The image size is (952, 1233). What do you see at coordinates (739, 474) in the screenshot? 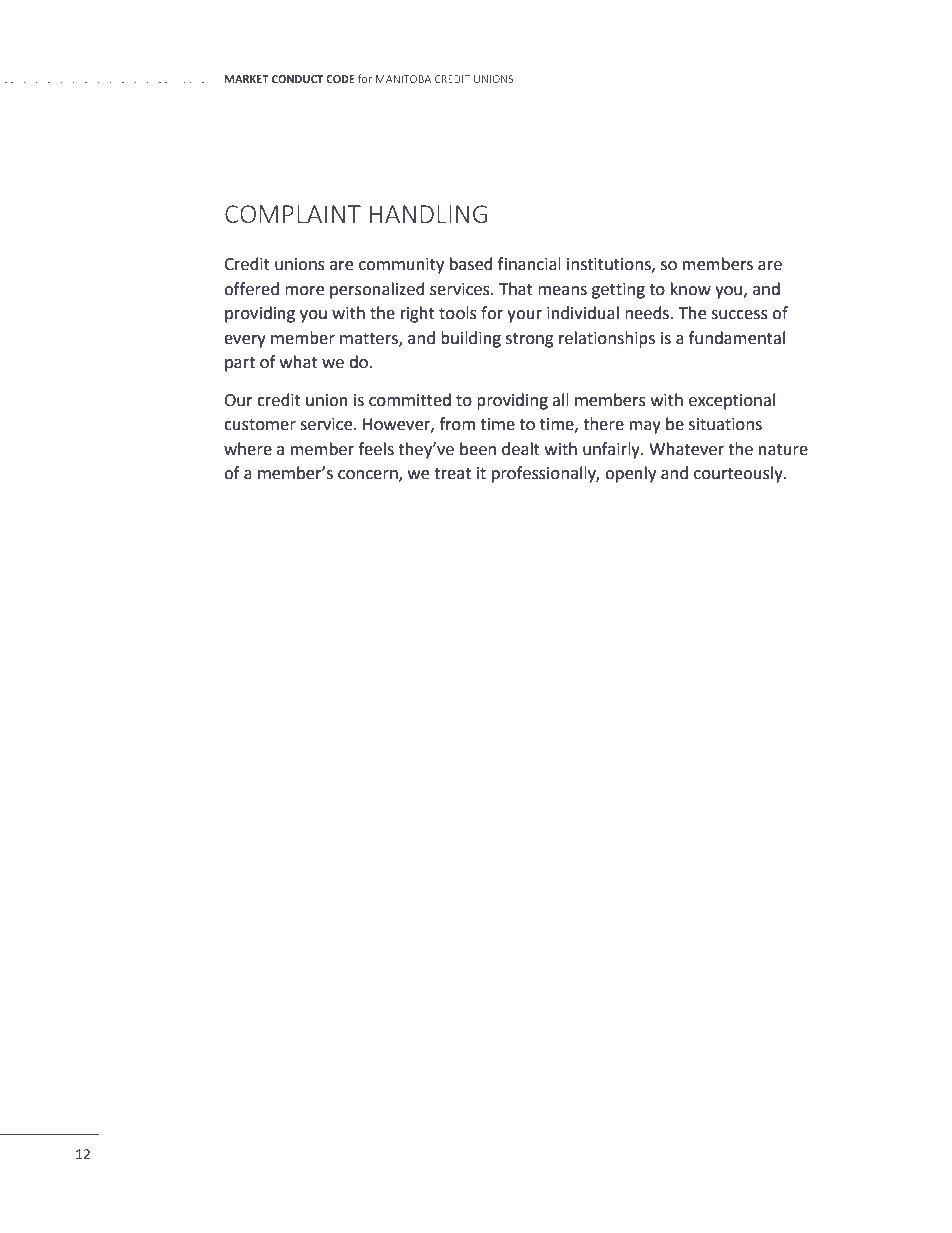
I see `courteously` at bounding box center [739, 474].
